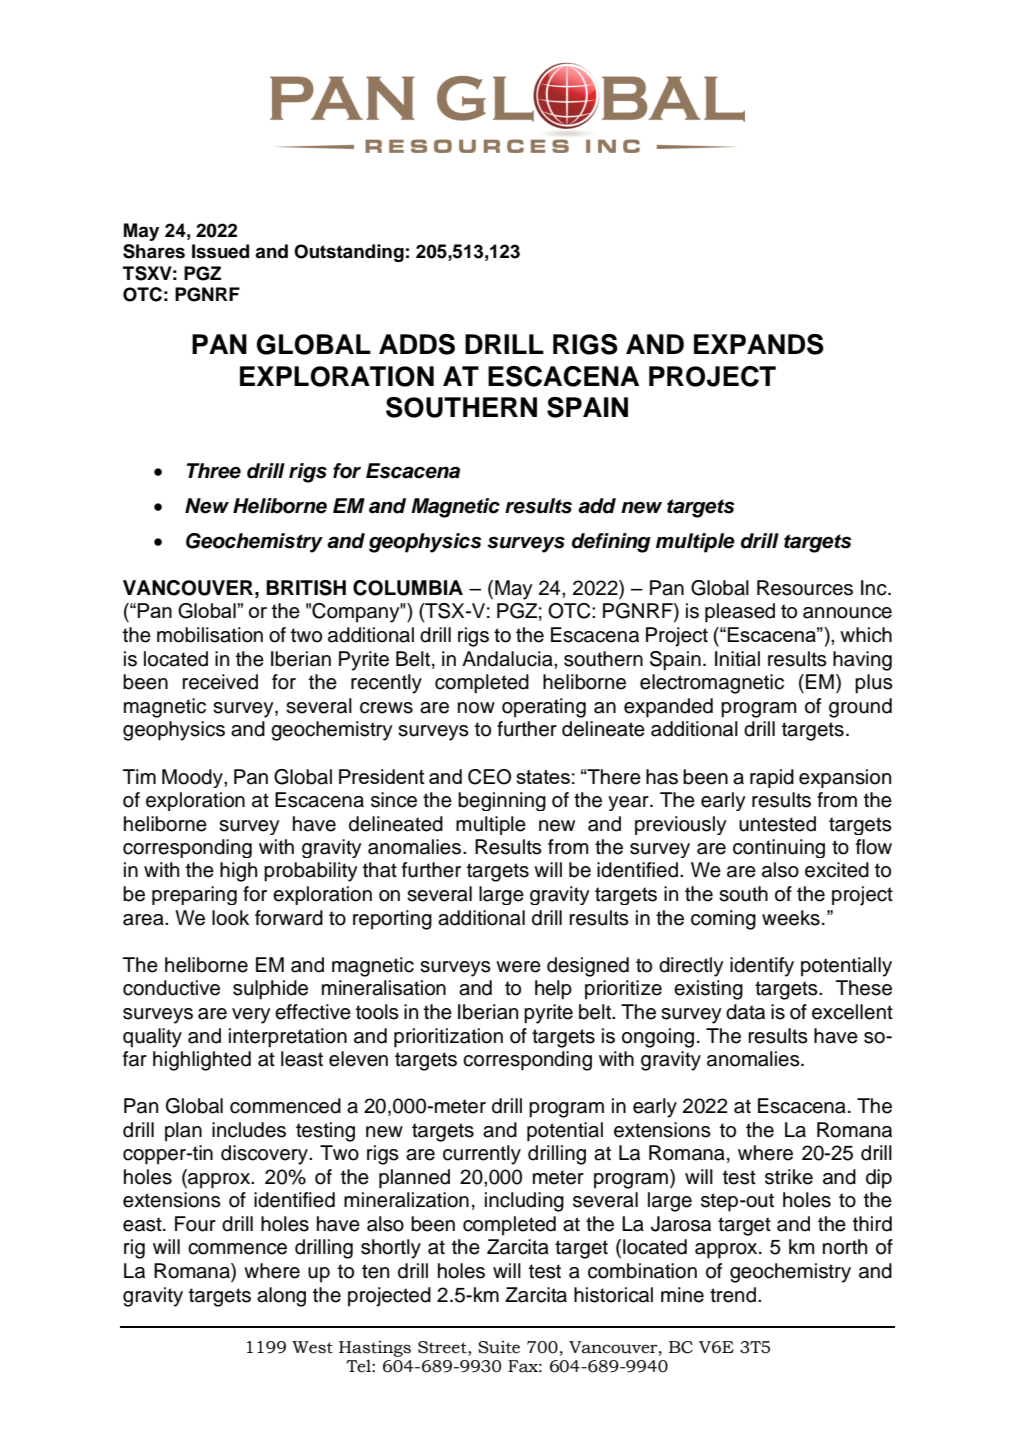 The image size is (1015, 1437). What do you see at coordinates (518, 967) in the screenshot?
I see `were` at bounding box center [518, 967].
